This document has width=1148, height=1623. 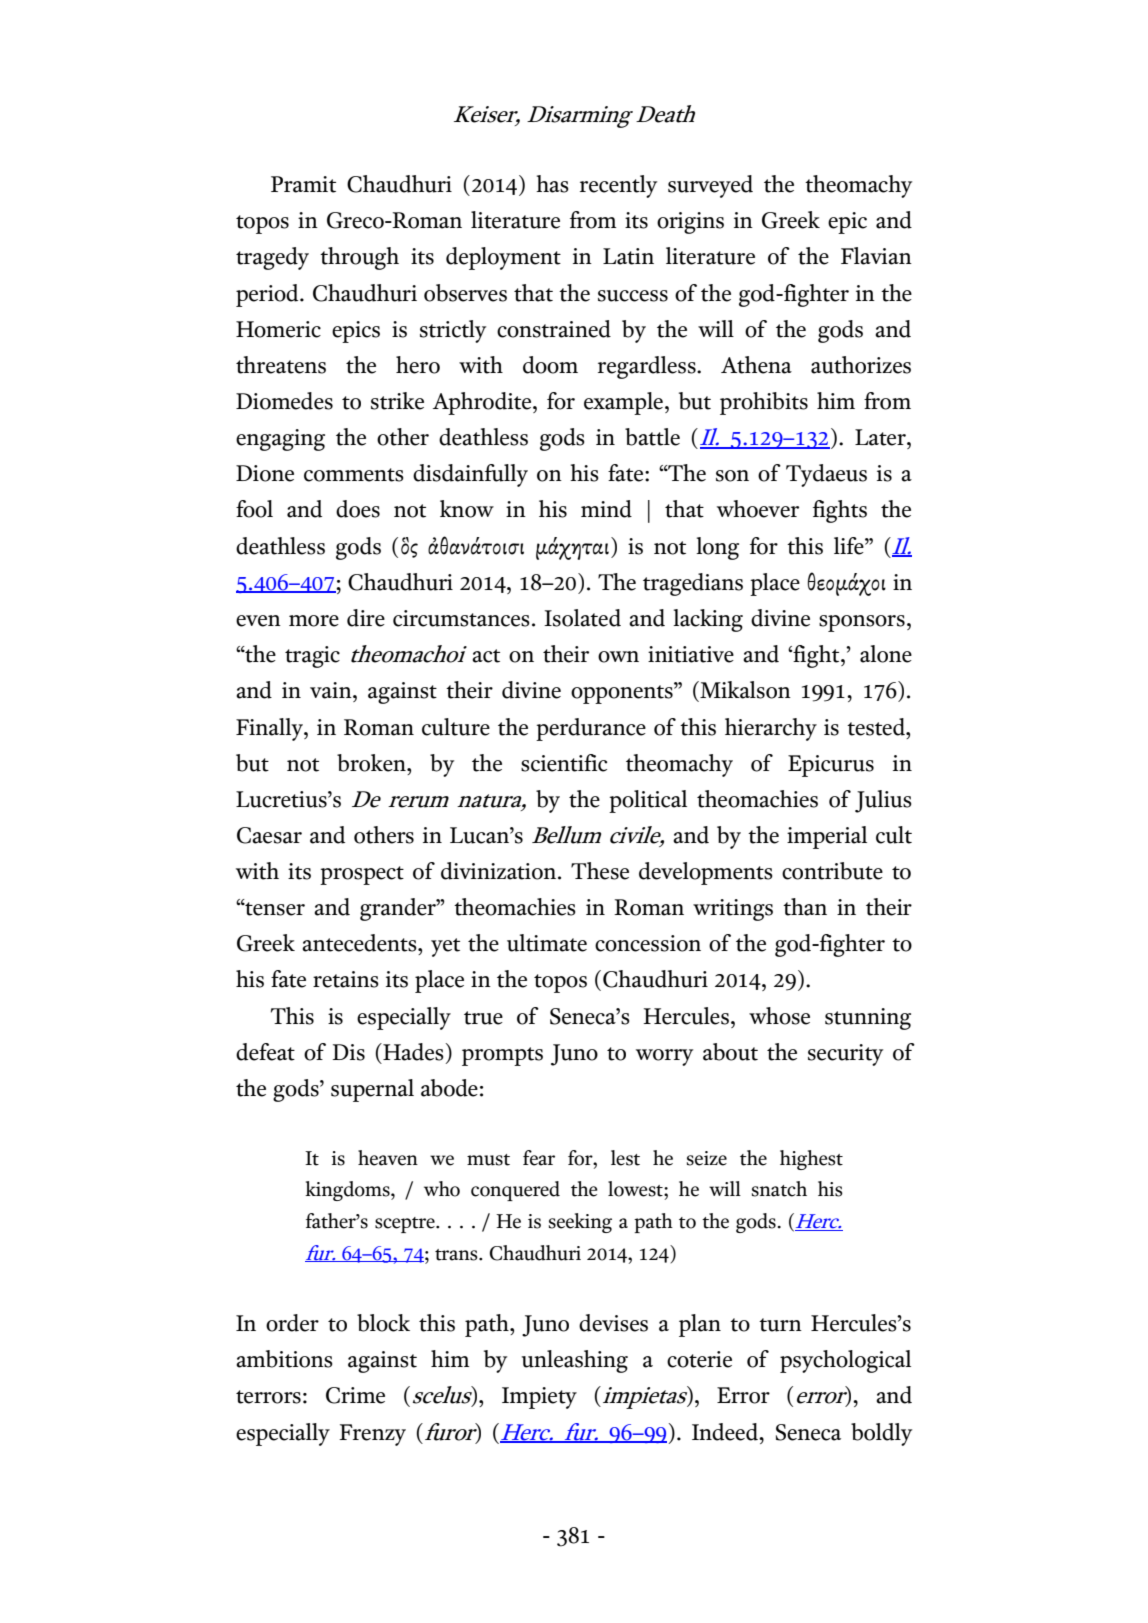 I want to click on Crime, so click(x=355, y=1395).
